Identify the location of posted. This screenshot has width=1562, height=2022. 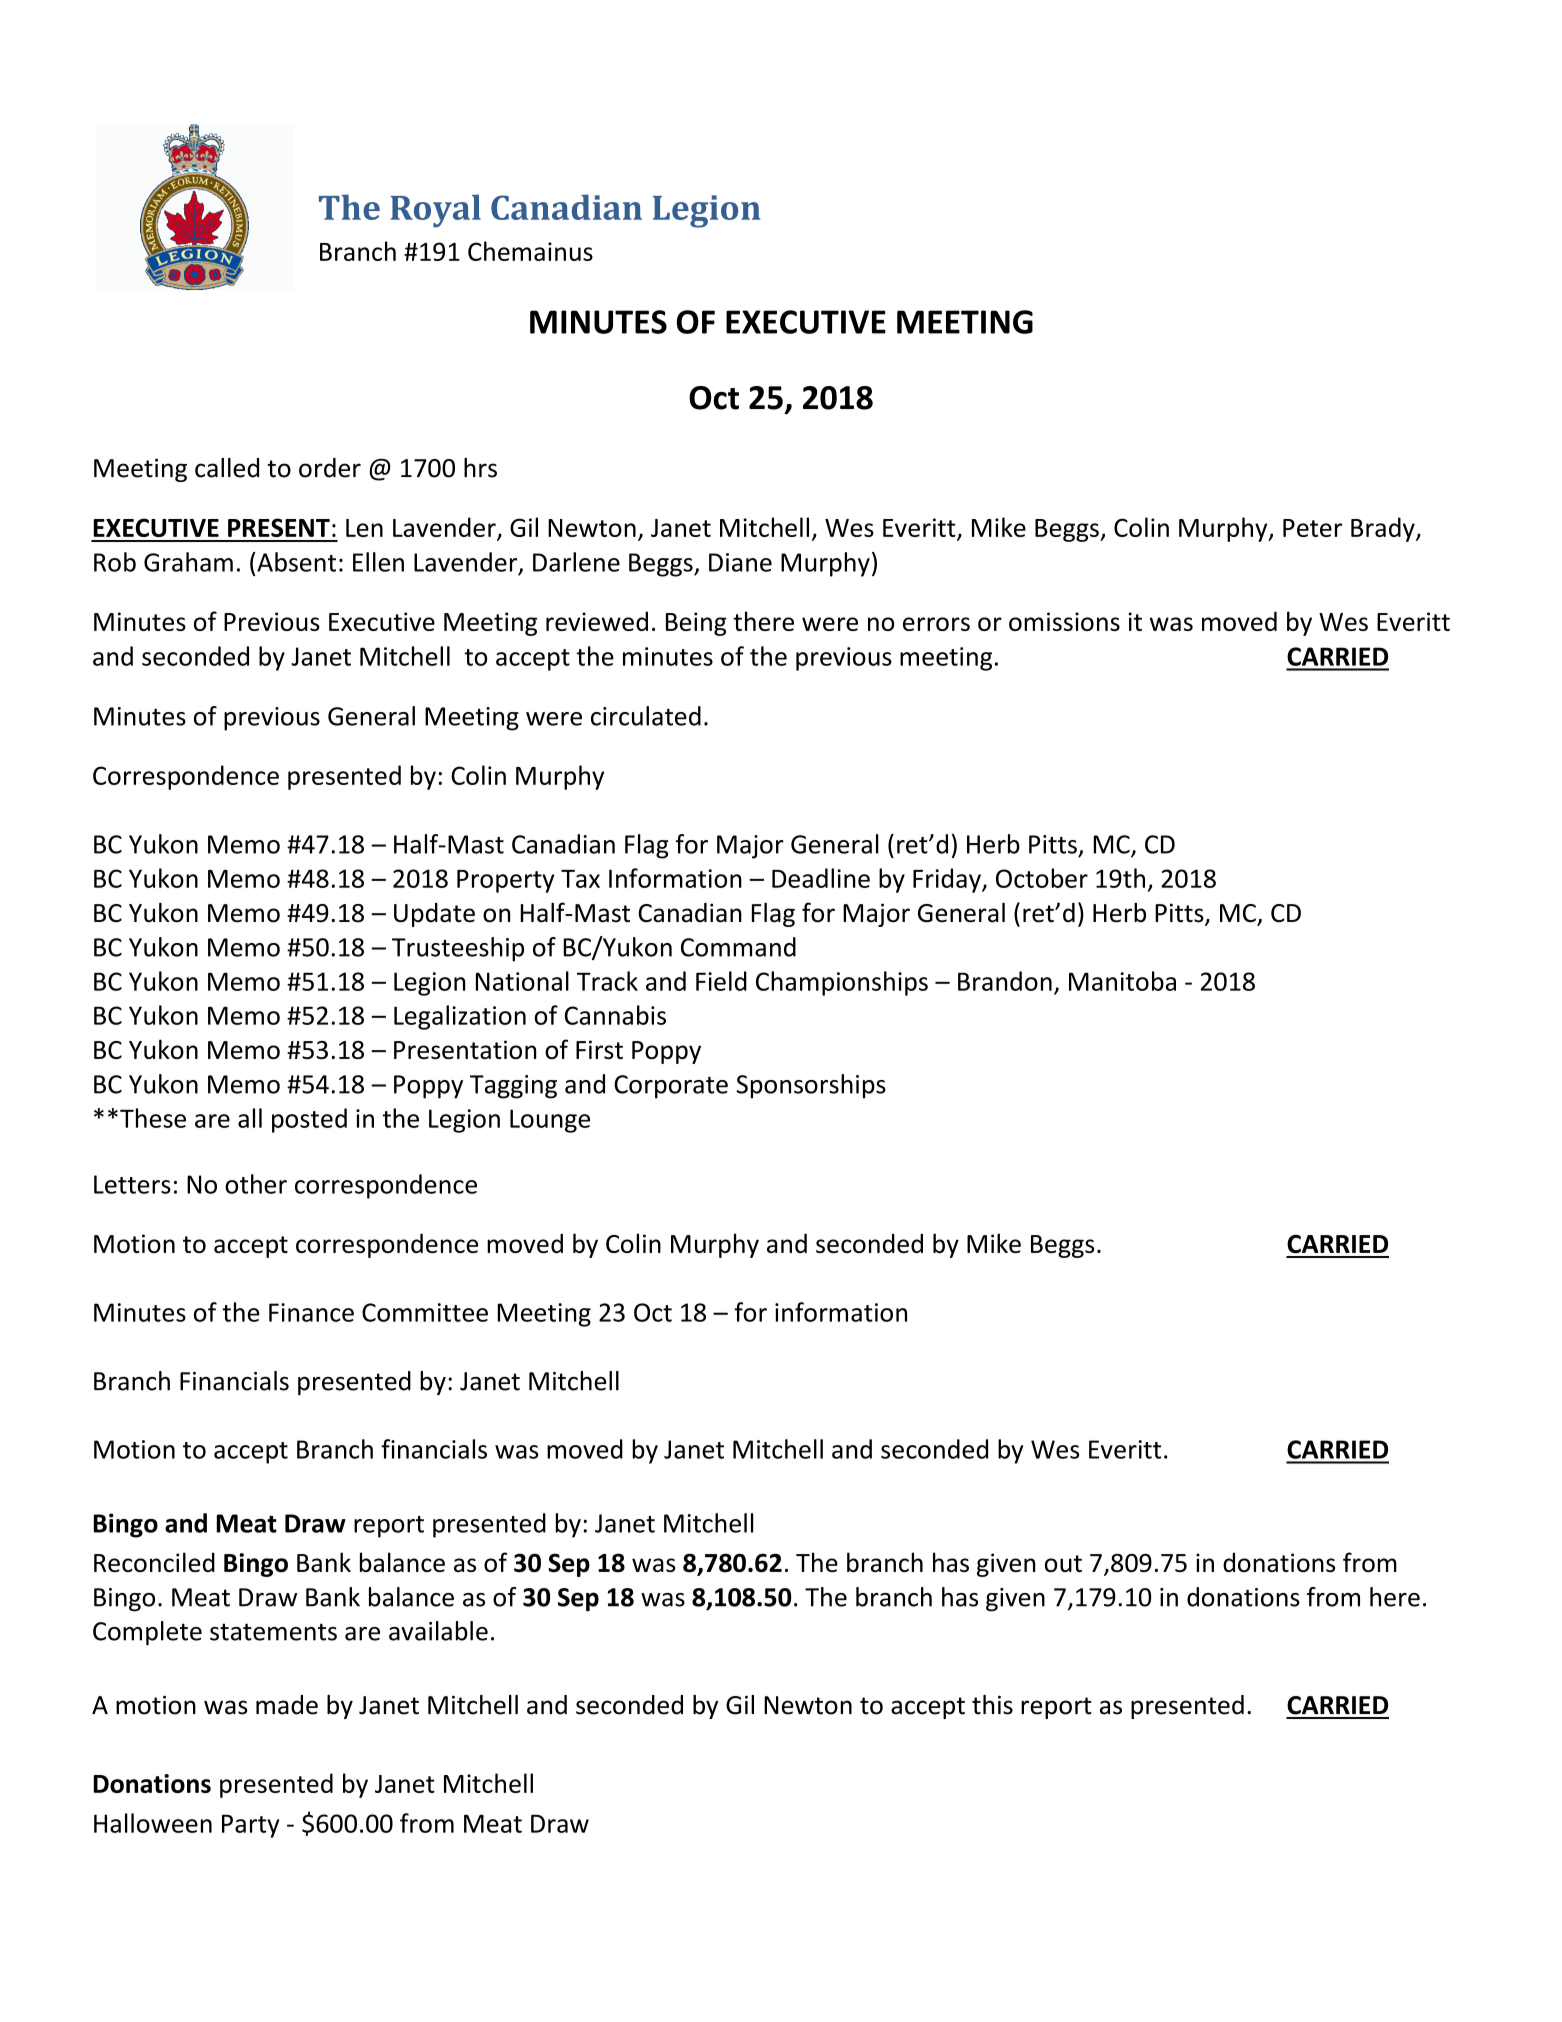
(309, 1120).
